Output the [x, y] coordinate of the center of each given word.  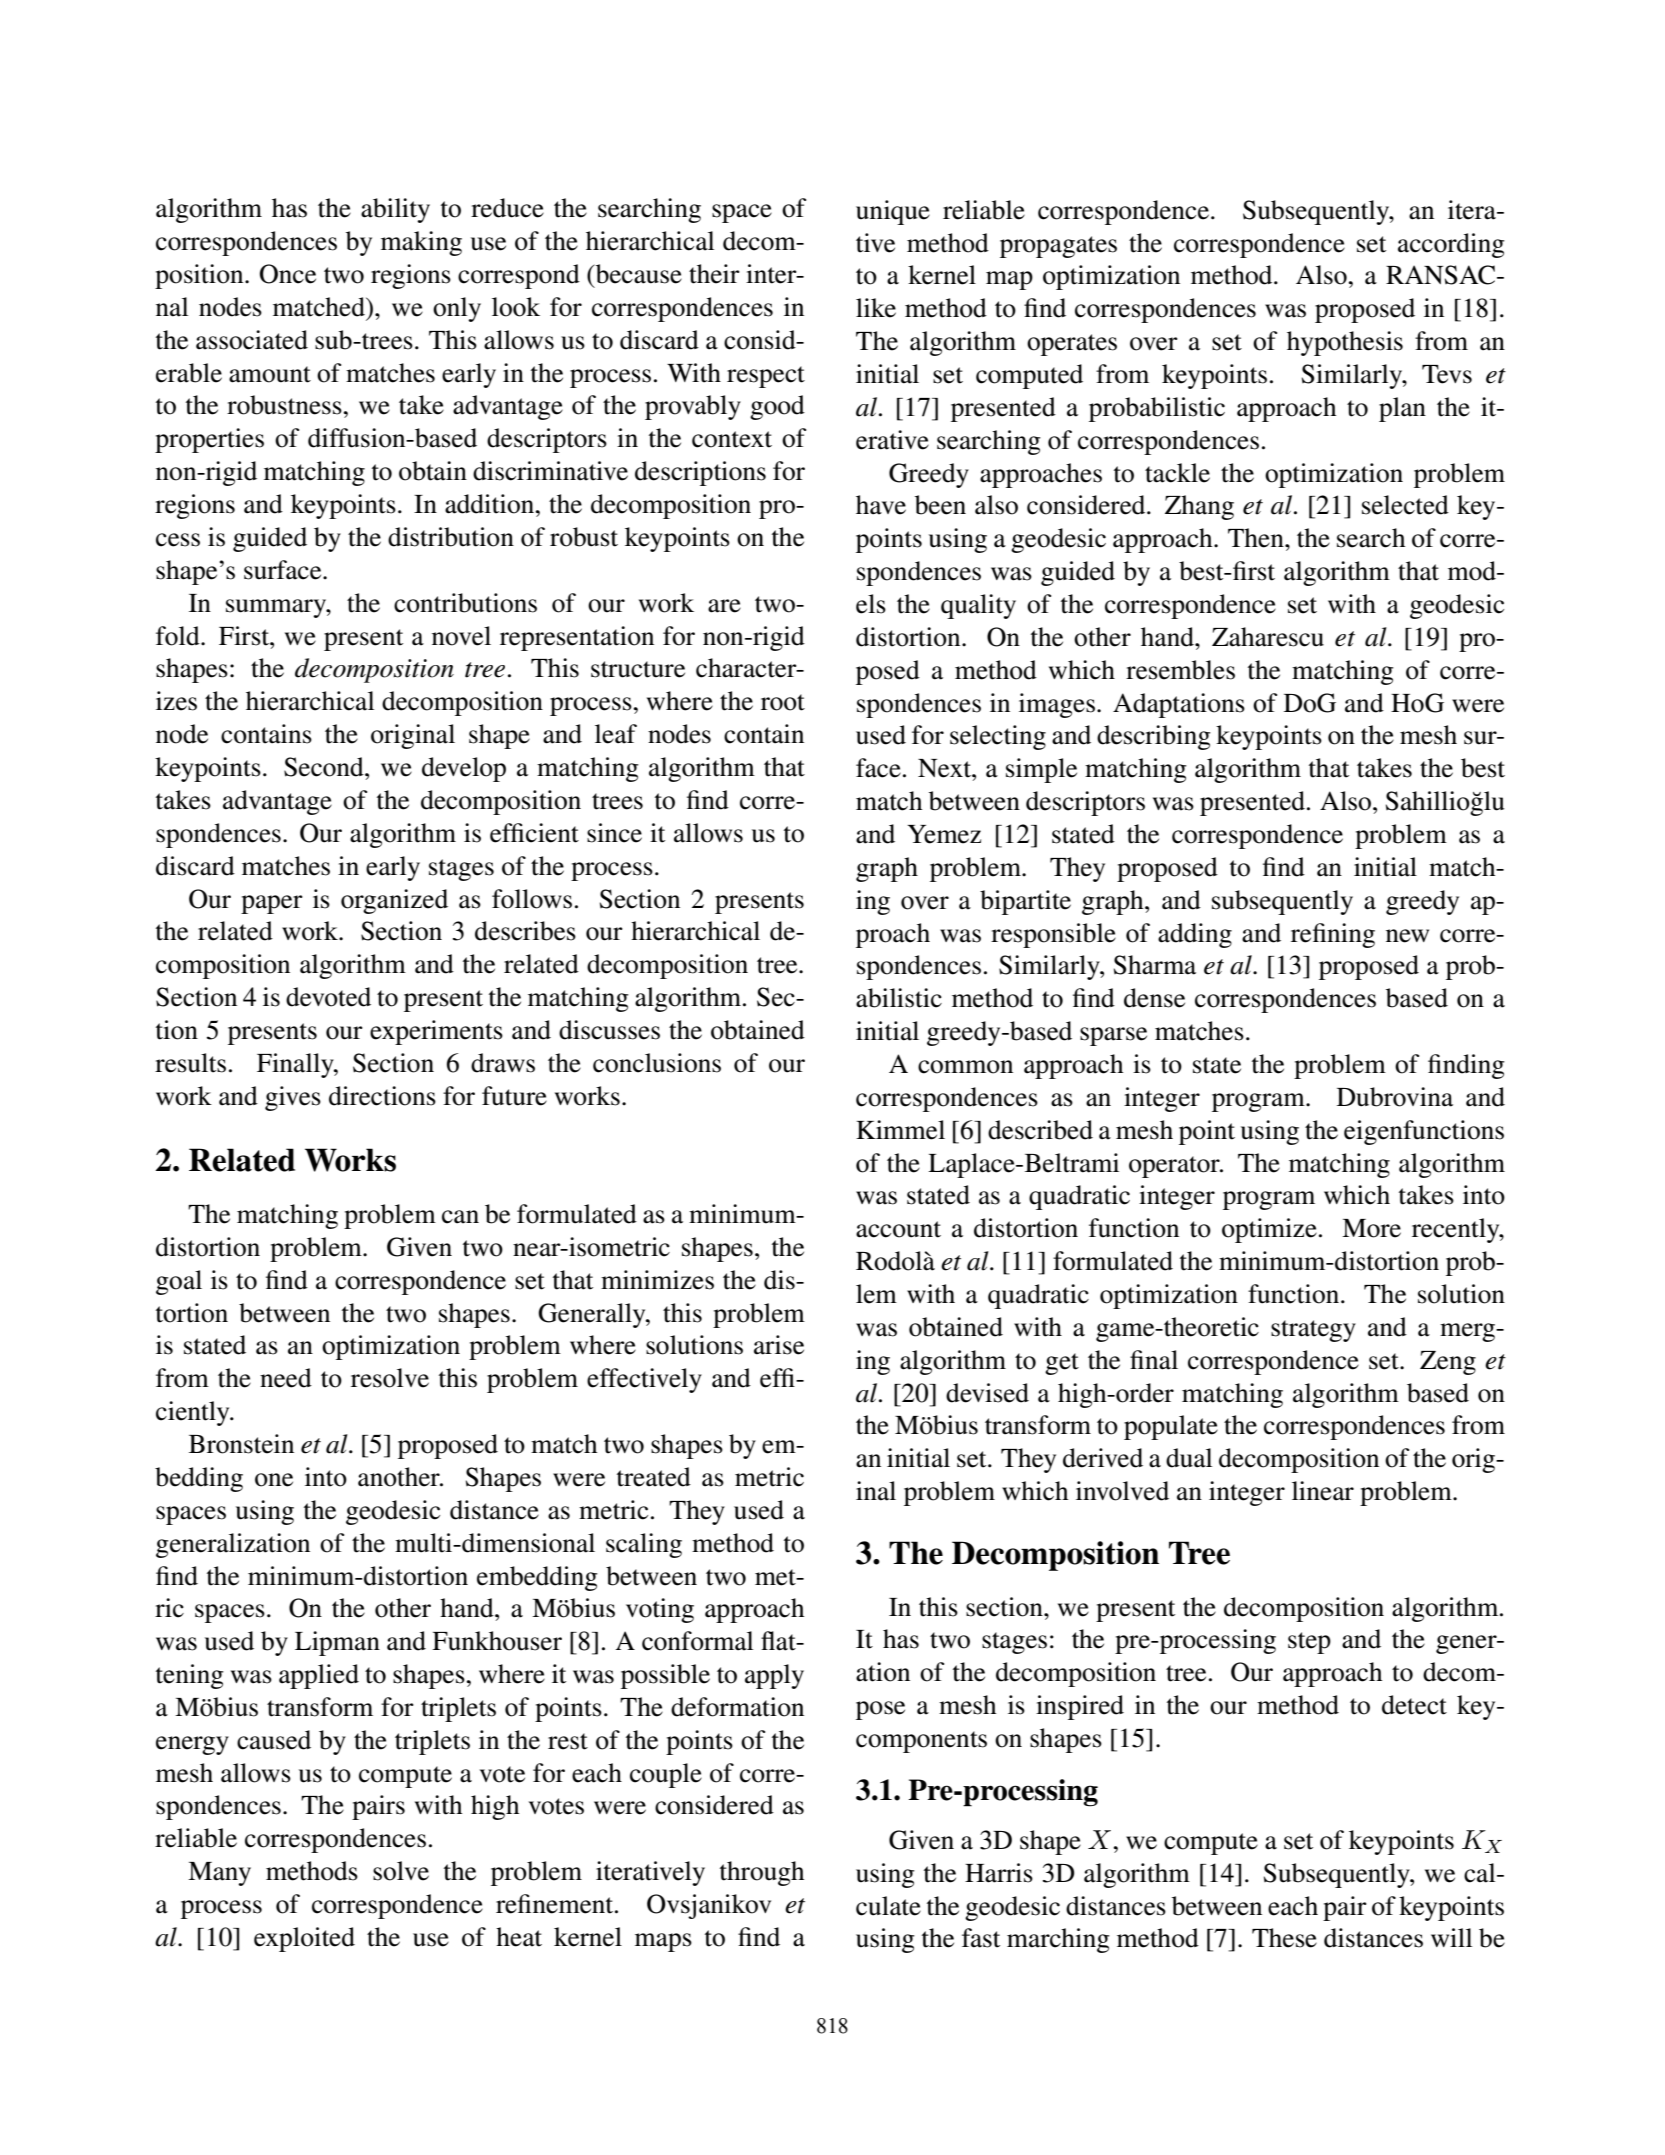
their [714, 274]
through [762, 1873]
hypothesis [1345, 343]
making [421, 243]
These [1284, 1938]
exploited [304, 1939]
